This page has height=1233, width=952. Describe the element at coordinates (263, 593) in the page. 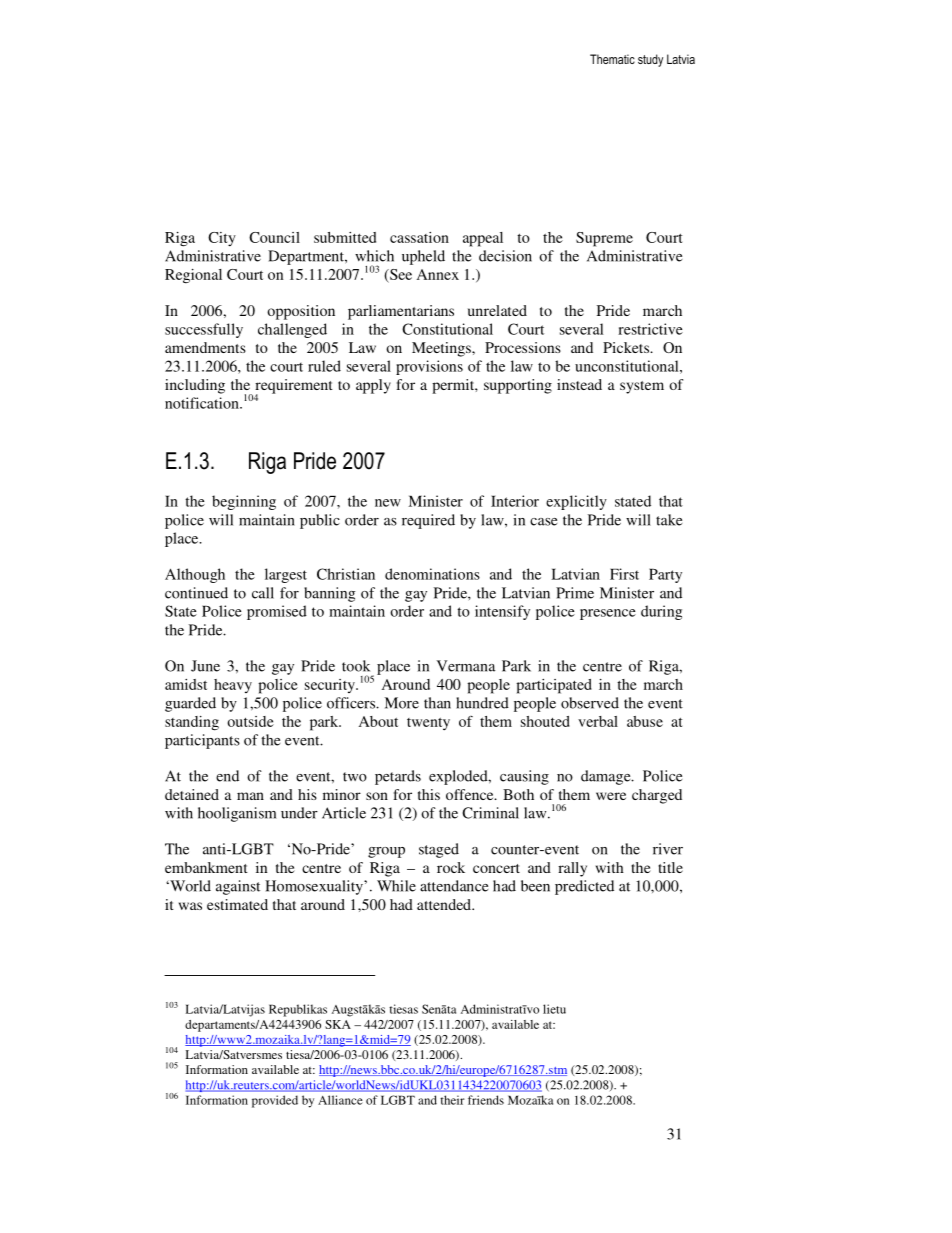

I see `call` at that location.
